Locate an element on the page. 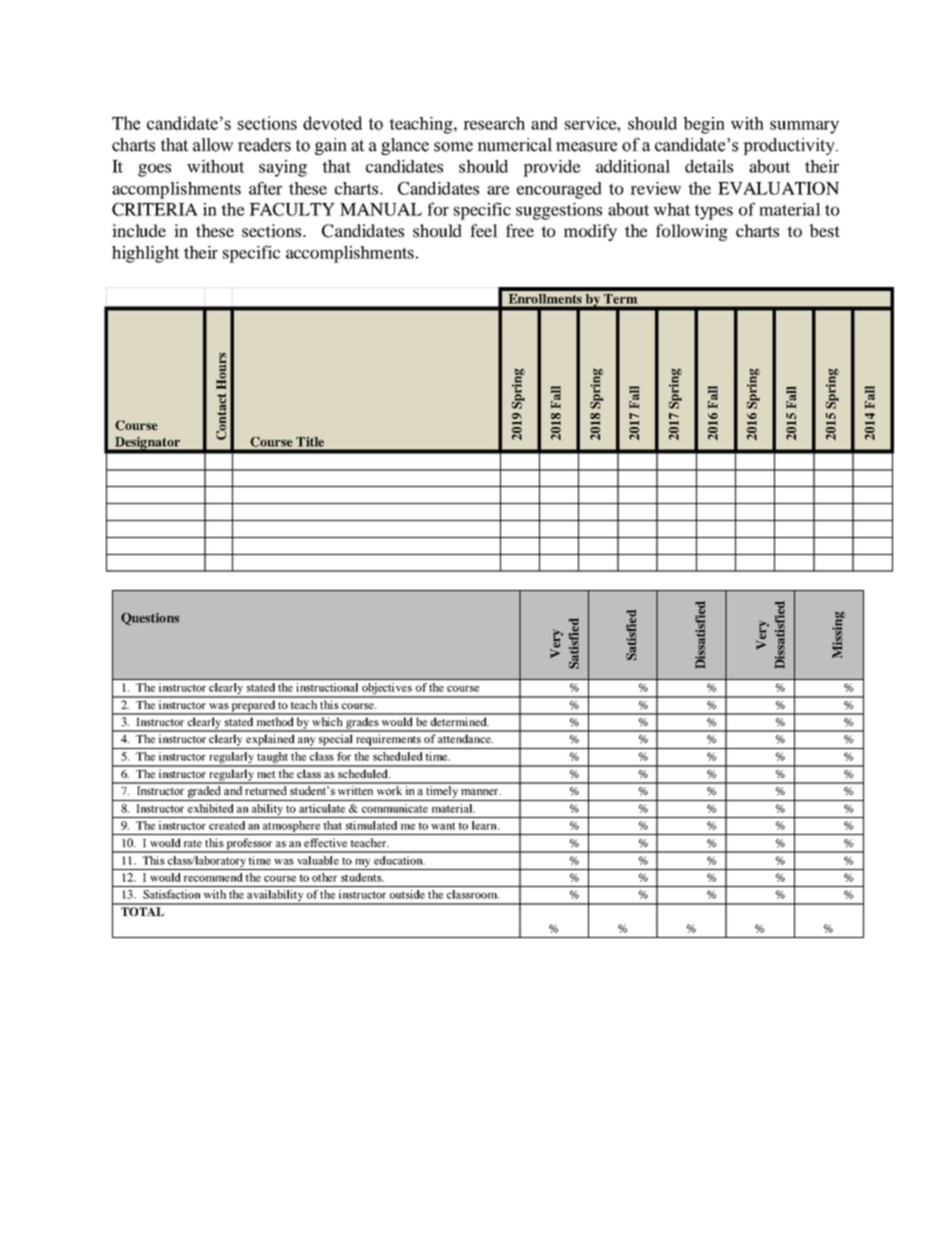  manner is located at coordinates (481, 792).
